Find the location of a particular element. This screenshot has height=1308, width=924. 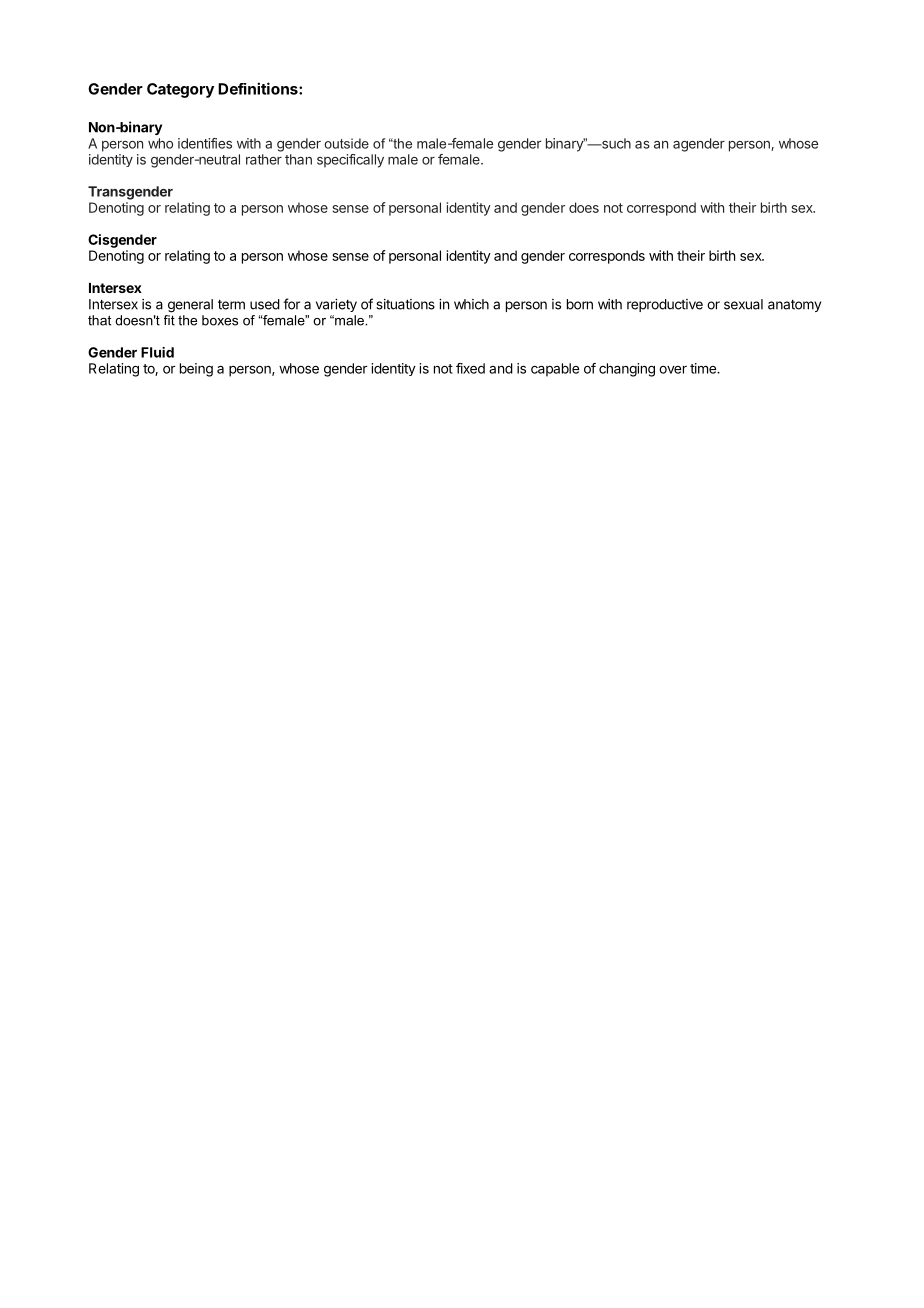

outside is located at coordinates (346, 143).
